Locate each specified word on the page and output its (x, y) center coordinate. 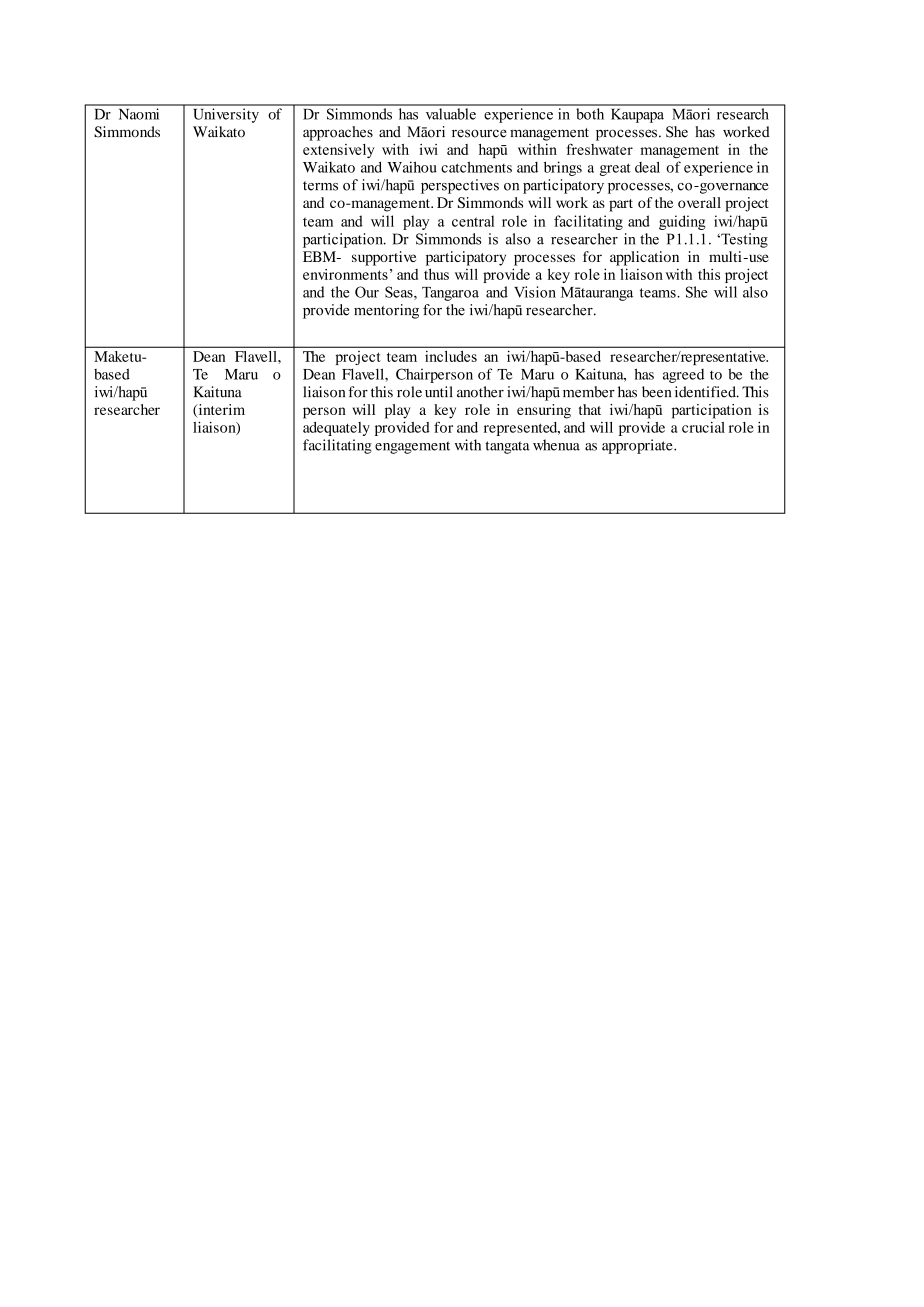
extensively (339, 151)
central (473, 221)
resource (479, 133)
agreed (683, 376)
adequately (336, 429)
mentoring (386, 311)
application (644, 258)
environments (345, 274)
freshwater (600, 149)
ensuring (544, 411)
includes (451, 356)
